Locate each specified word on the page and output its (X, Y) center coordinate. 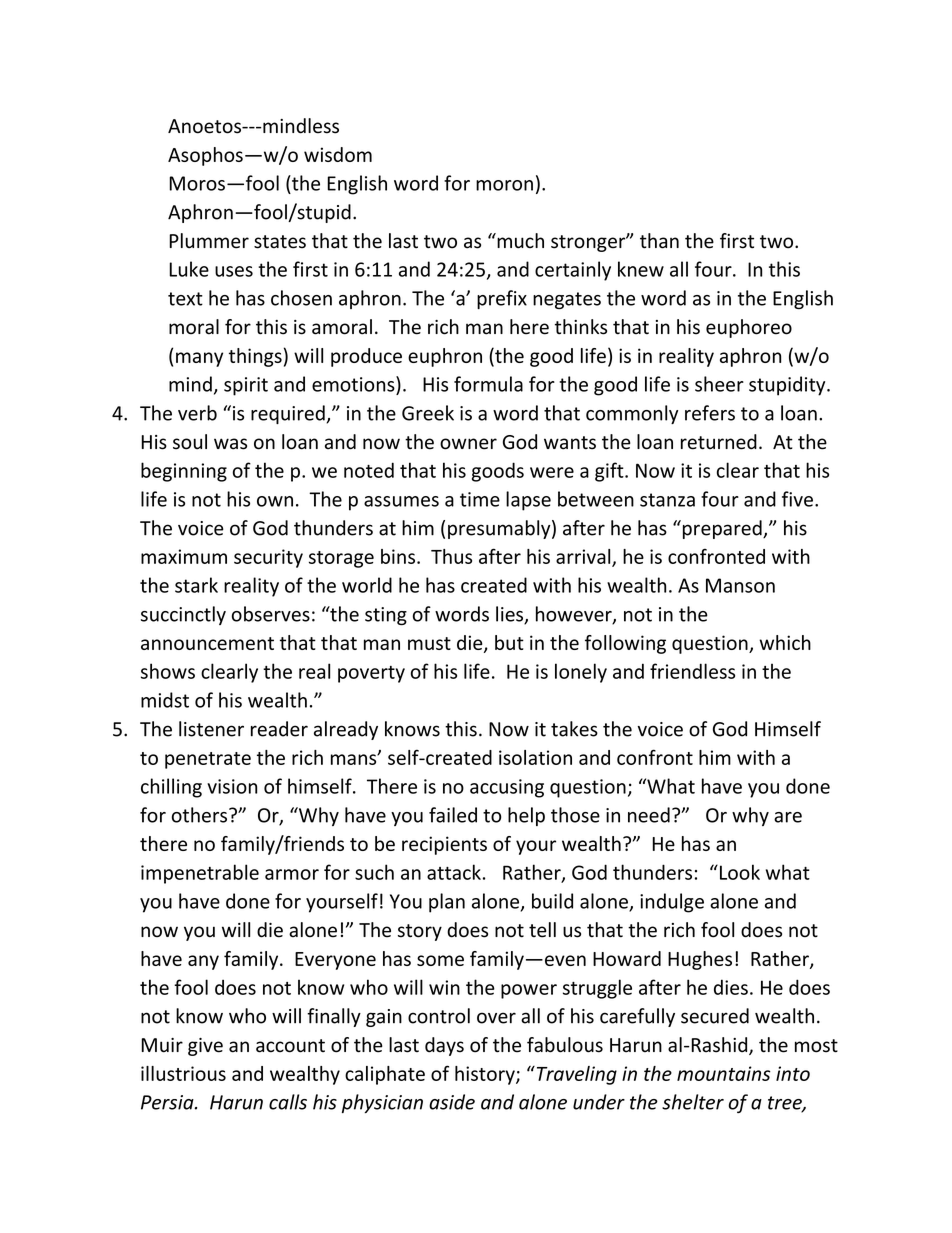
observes (271, 614)
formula (488, 384)
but (509, 642)
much (519, 241)
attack (454, 872)
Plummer (209, 241)
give (205, 1047)
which (785, 642)
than (659, 241)
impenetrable (200, 874)
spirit (246, 386)
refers (710, 413)
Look (738, 872)
